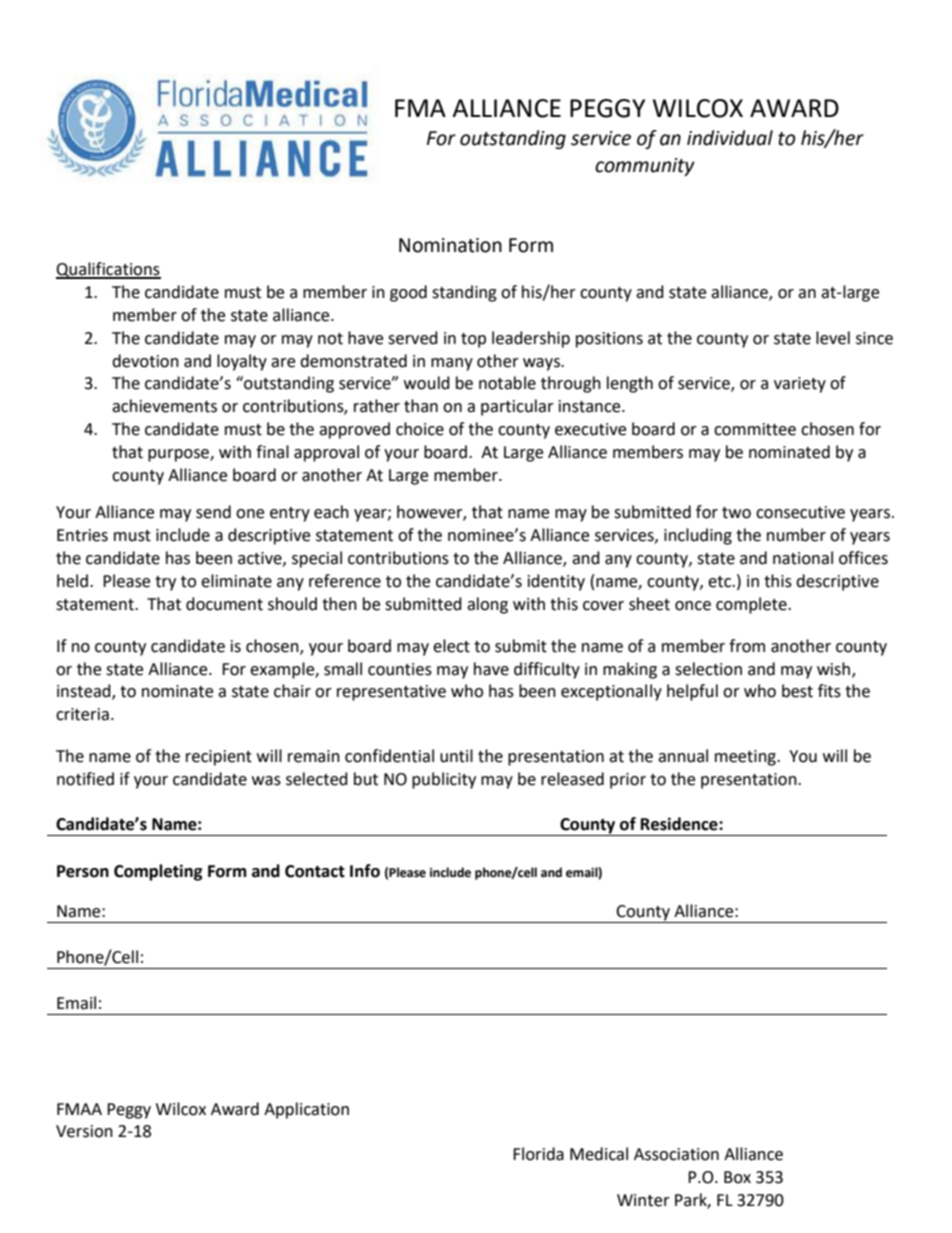 The height and width of the document is (1233, 952). Describe the element at coordinates (158, 872) in the document. I see `Completing` at that location.
